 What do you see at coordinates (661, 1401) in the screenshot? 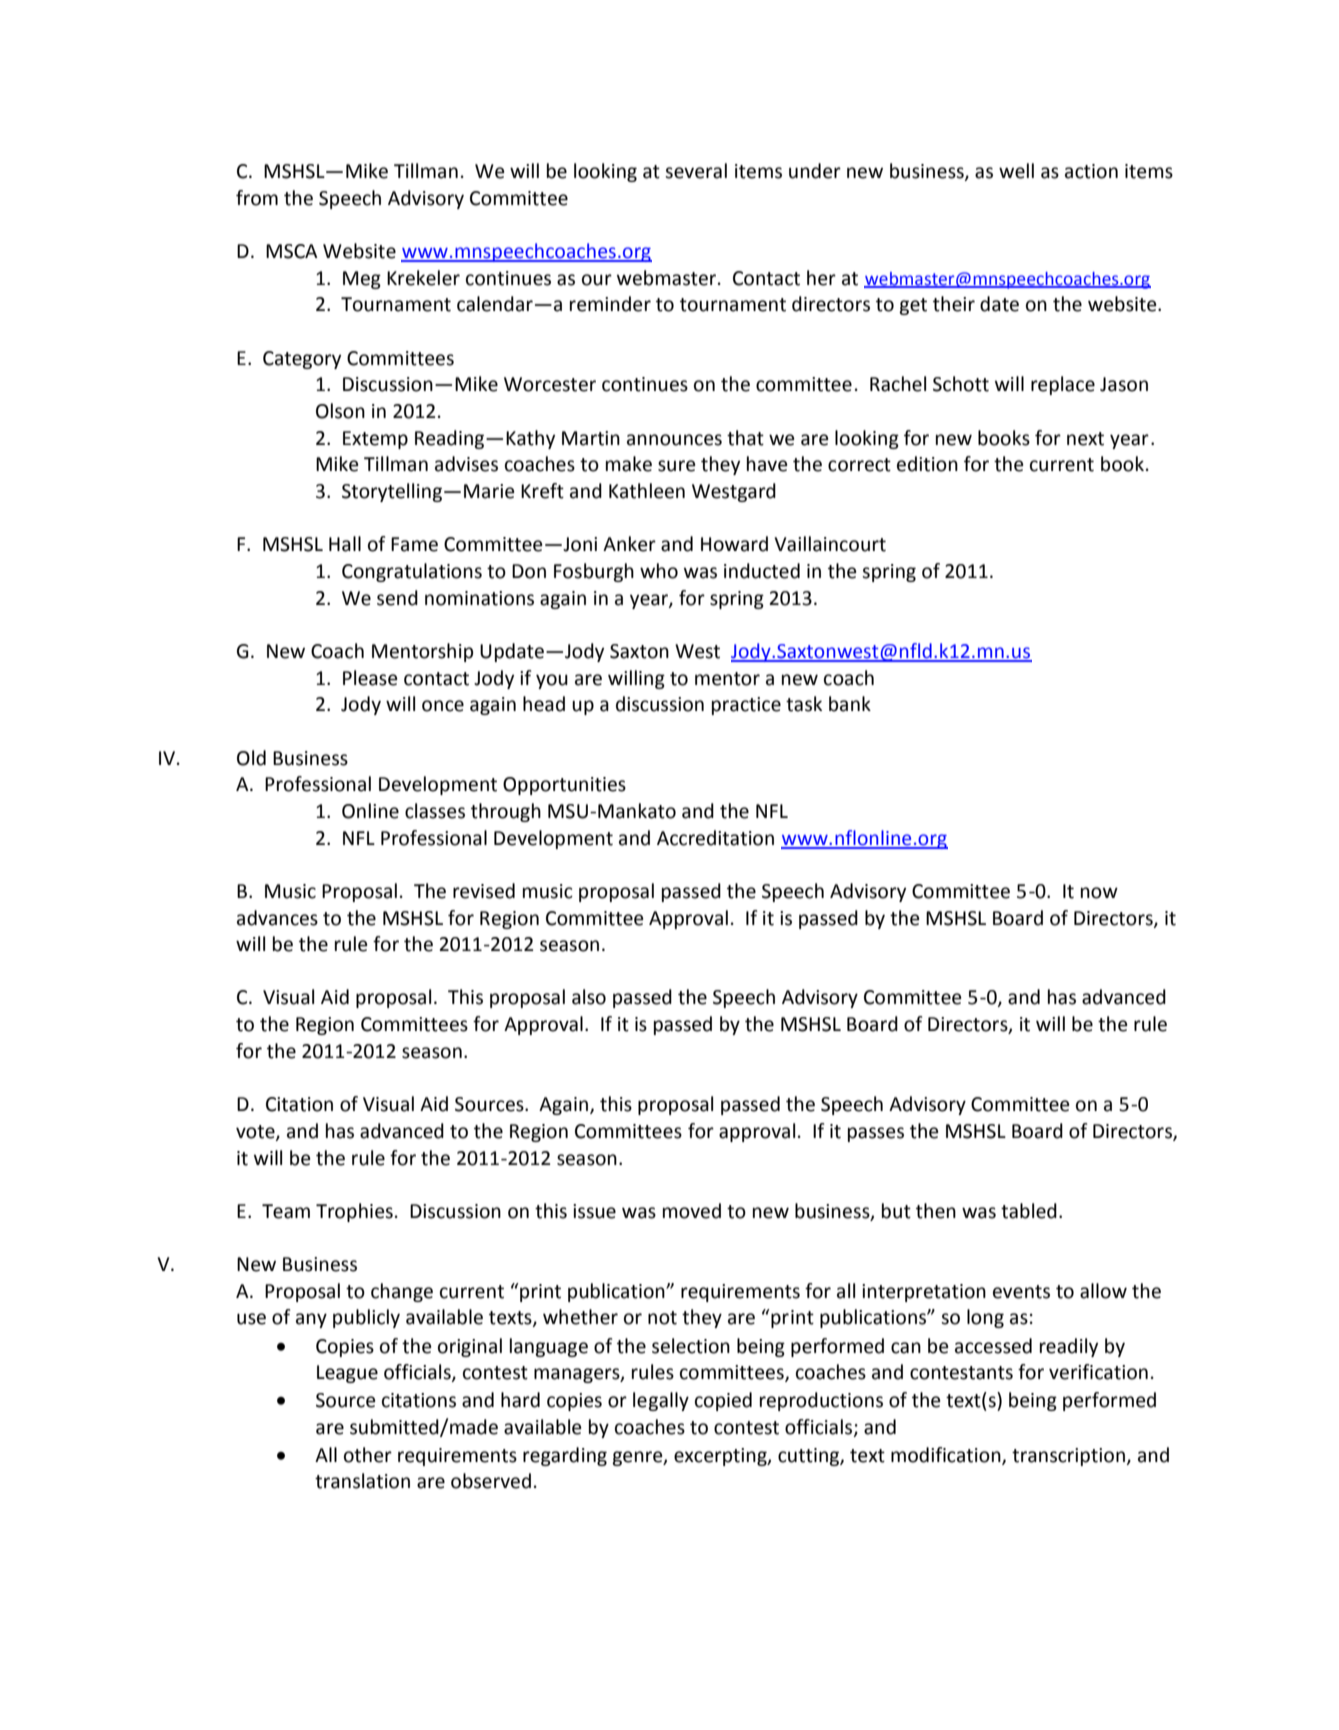
I see `legally` at bounding box center [661, 1401].
